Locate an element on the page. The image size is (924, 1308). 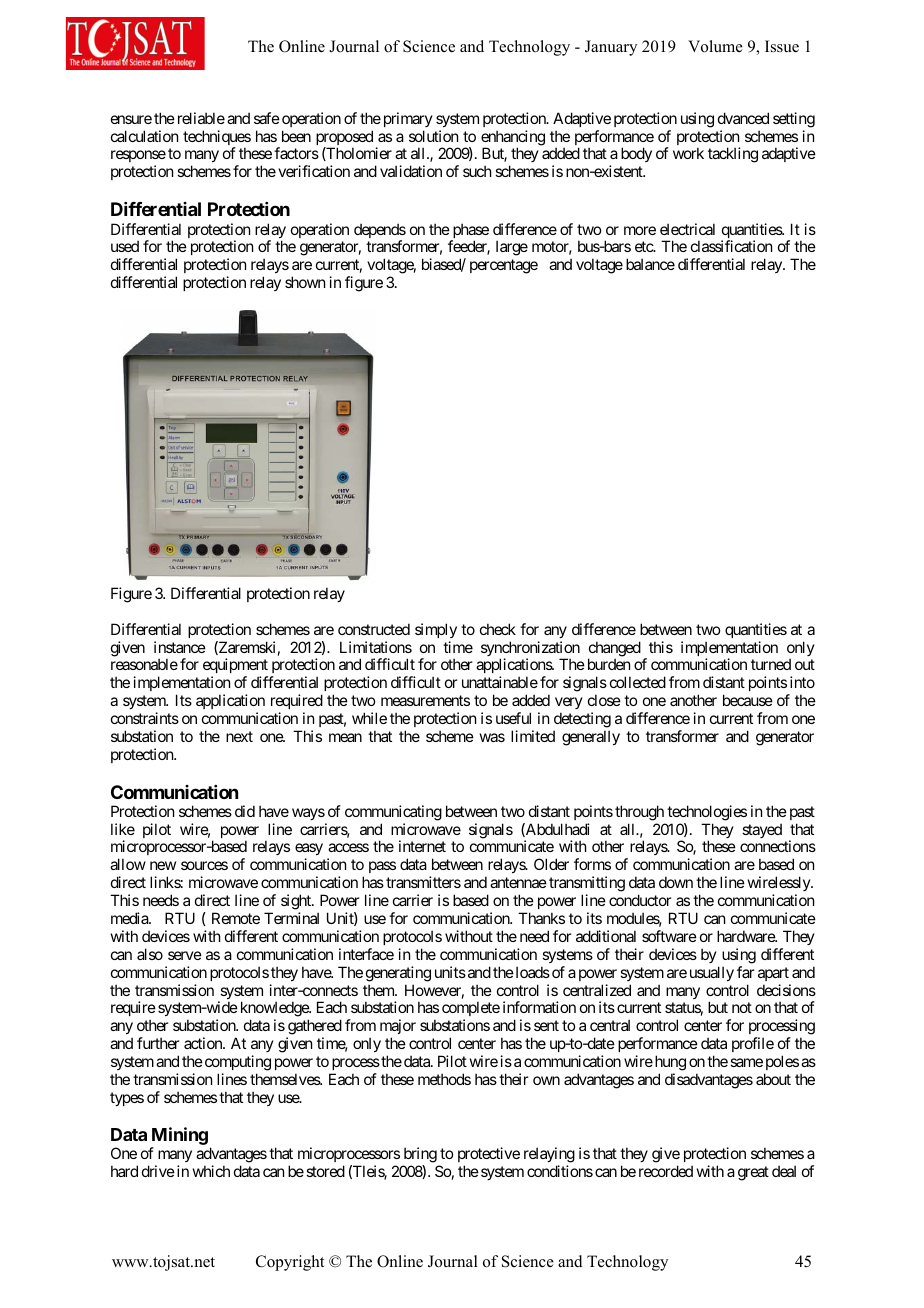
shown is located at coordinates (305, 282).
